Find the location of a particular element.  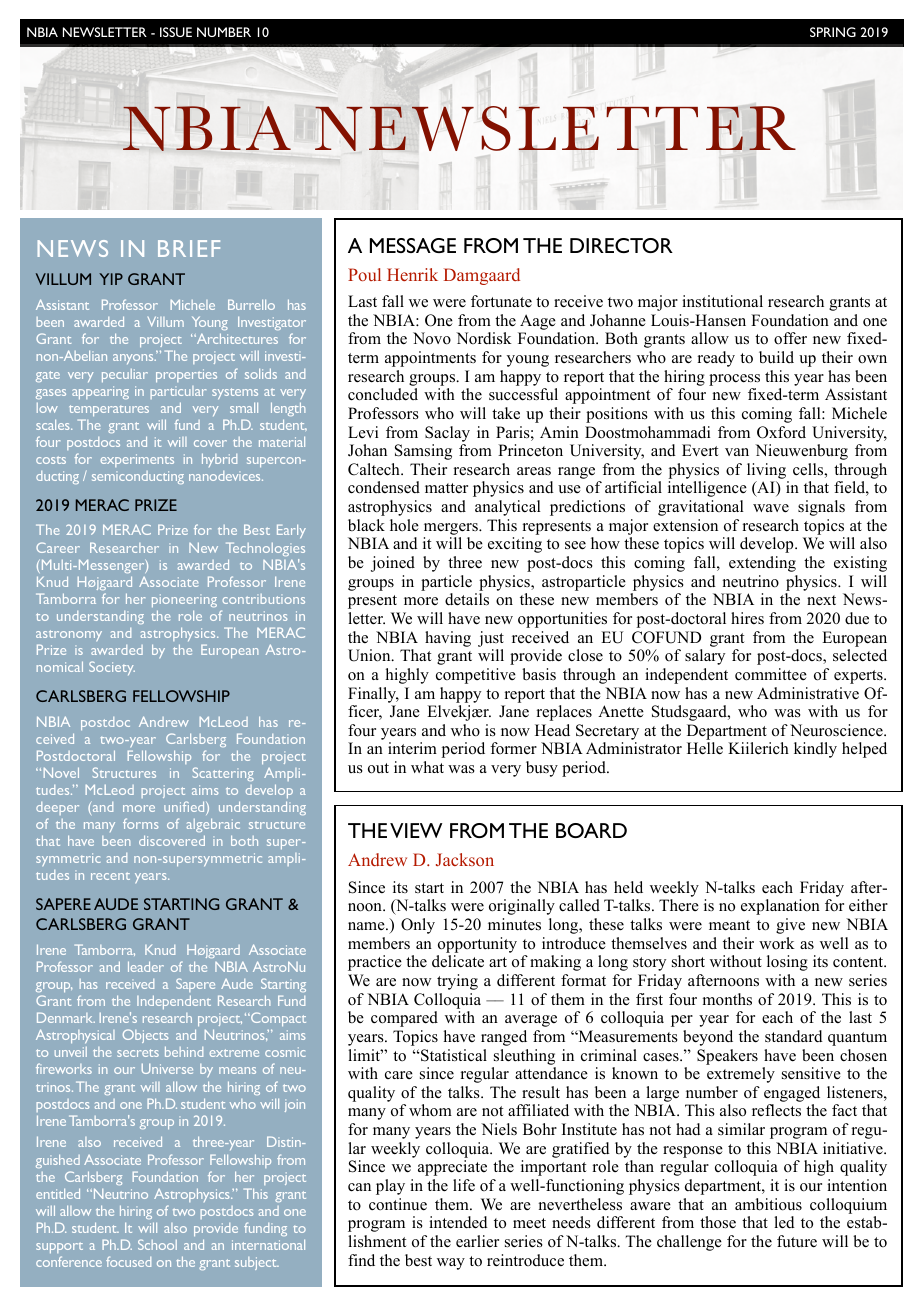

SPRING is located at coordinates (833, 32).
